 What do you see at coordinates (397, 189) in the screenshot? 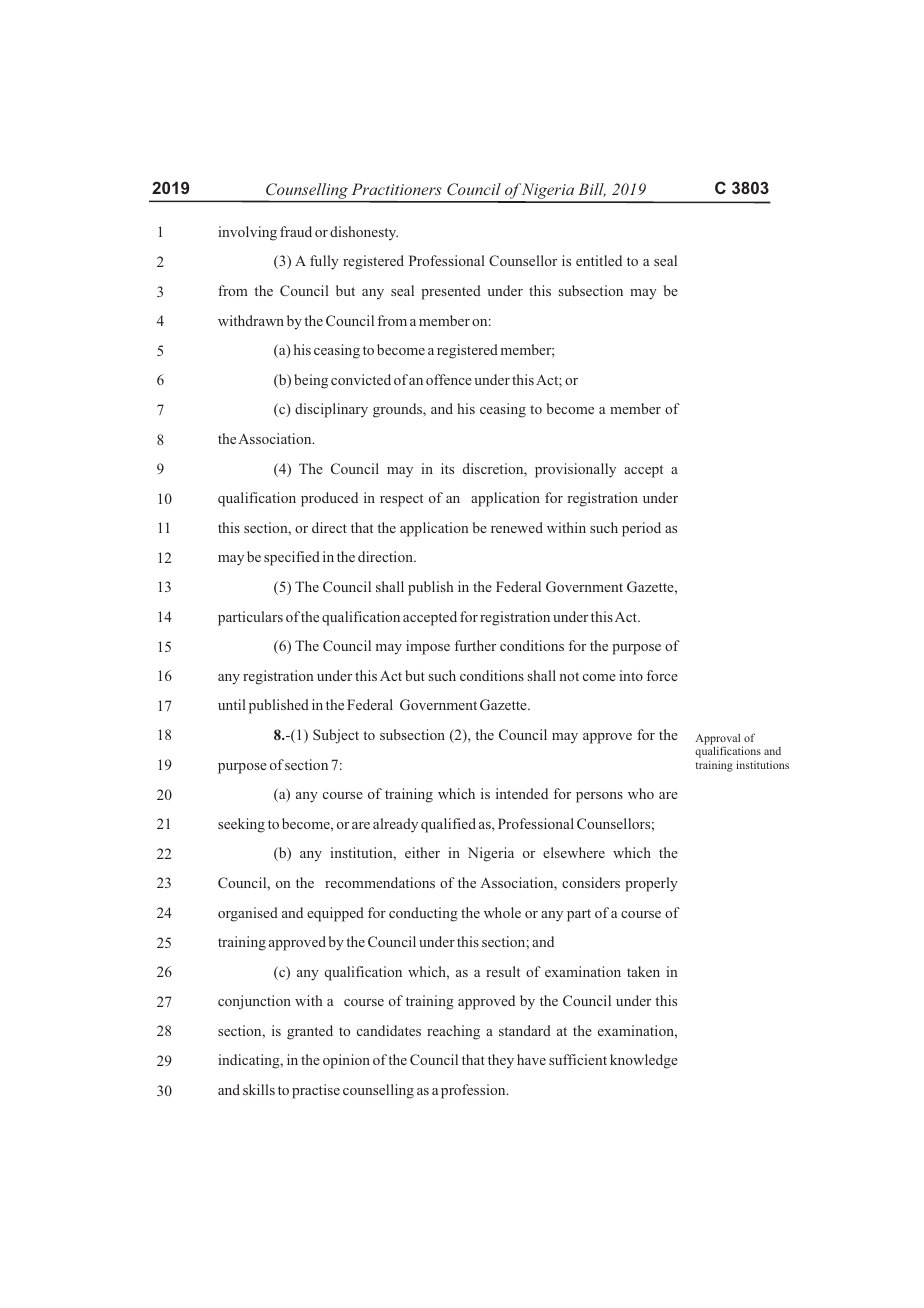
I see `Practitioners` at bounding box center [397, 189].
